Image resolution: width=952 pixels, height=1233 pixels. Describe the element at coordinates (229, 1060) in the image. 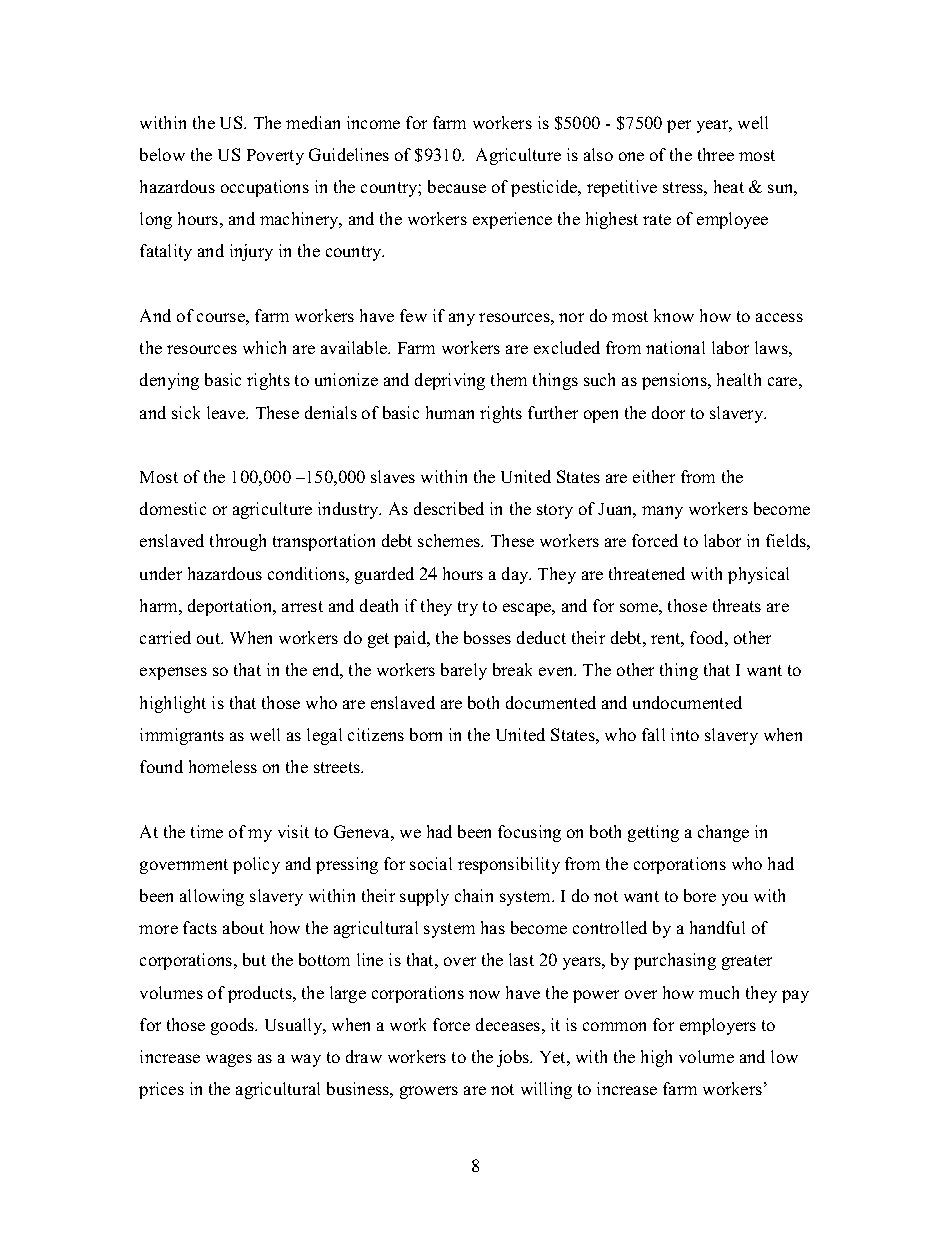

I see `wages` at that location.
